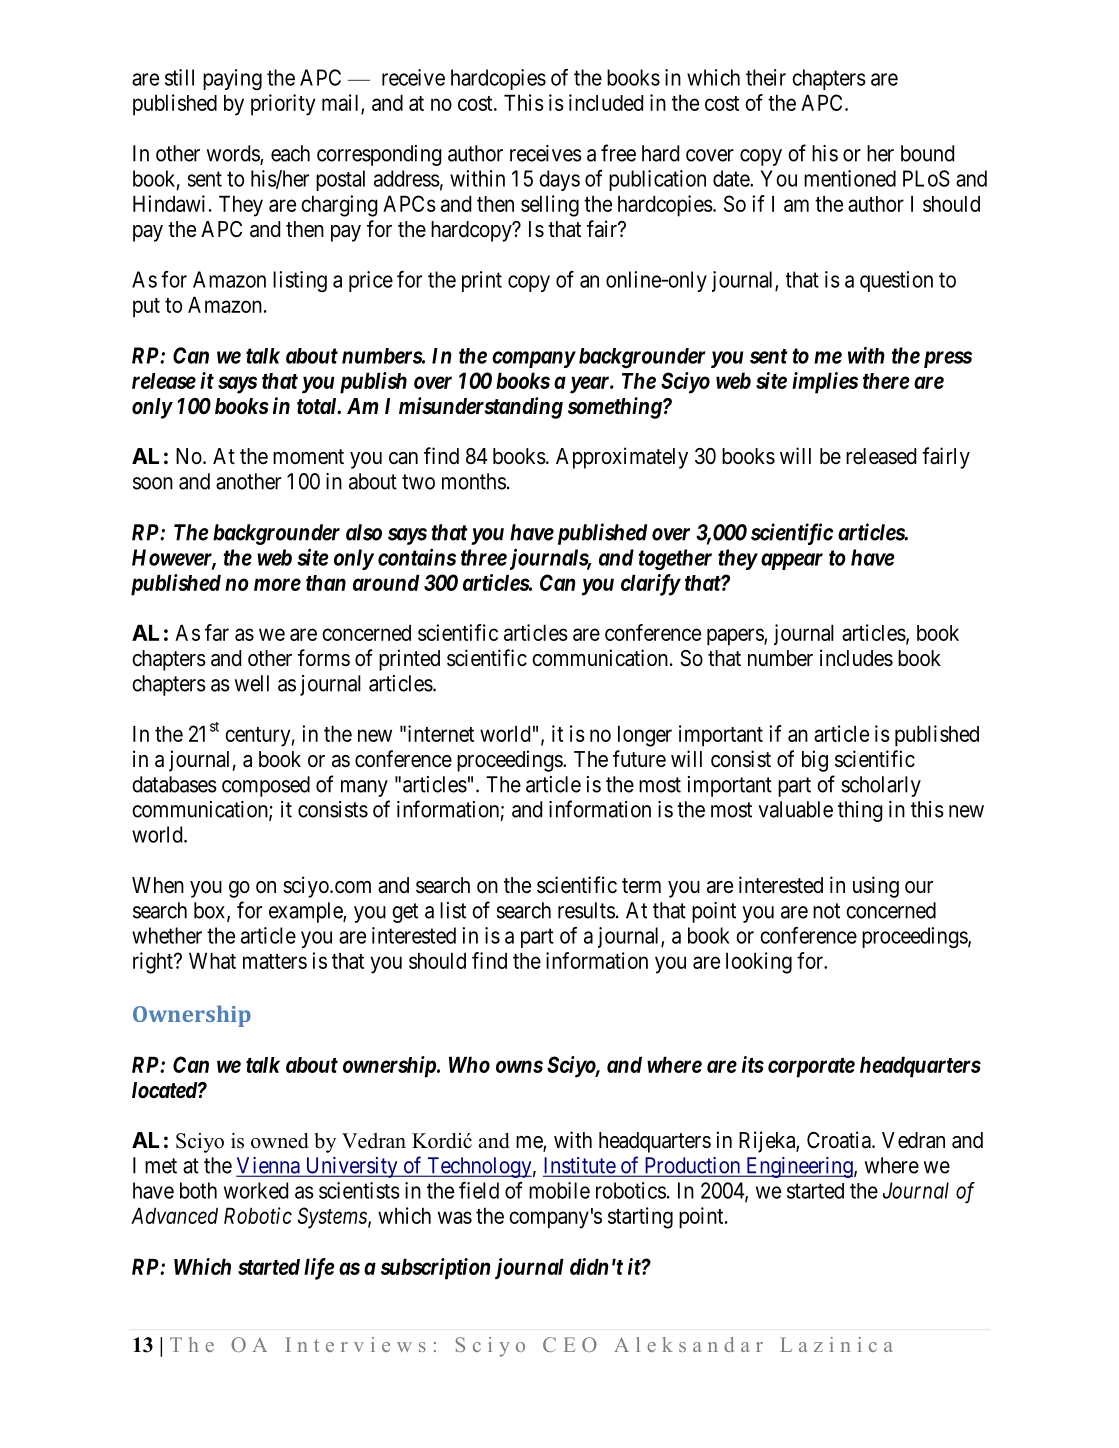 Image resolution: width=1119 pixels, height=1448 pixels. What do you see at coordinates (606, 102) in the screenshot?
I see `included` at bounding box center [606, 102].
